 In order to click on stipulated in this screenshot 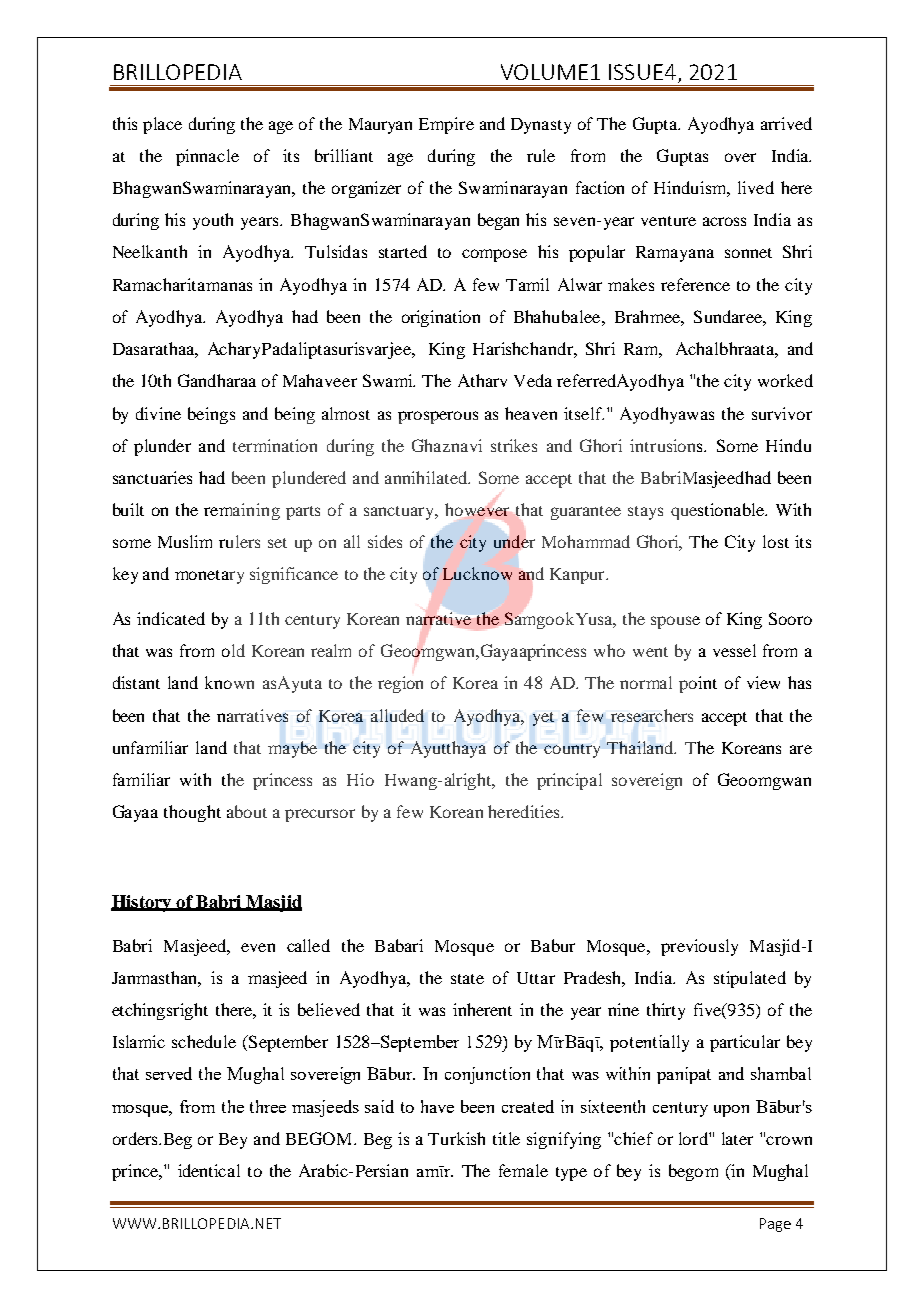, I will do `click(750, 979)`.
